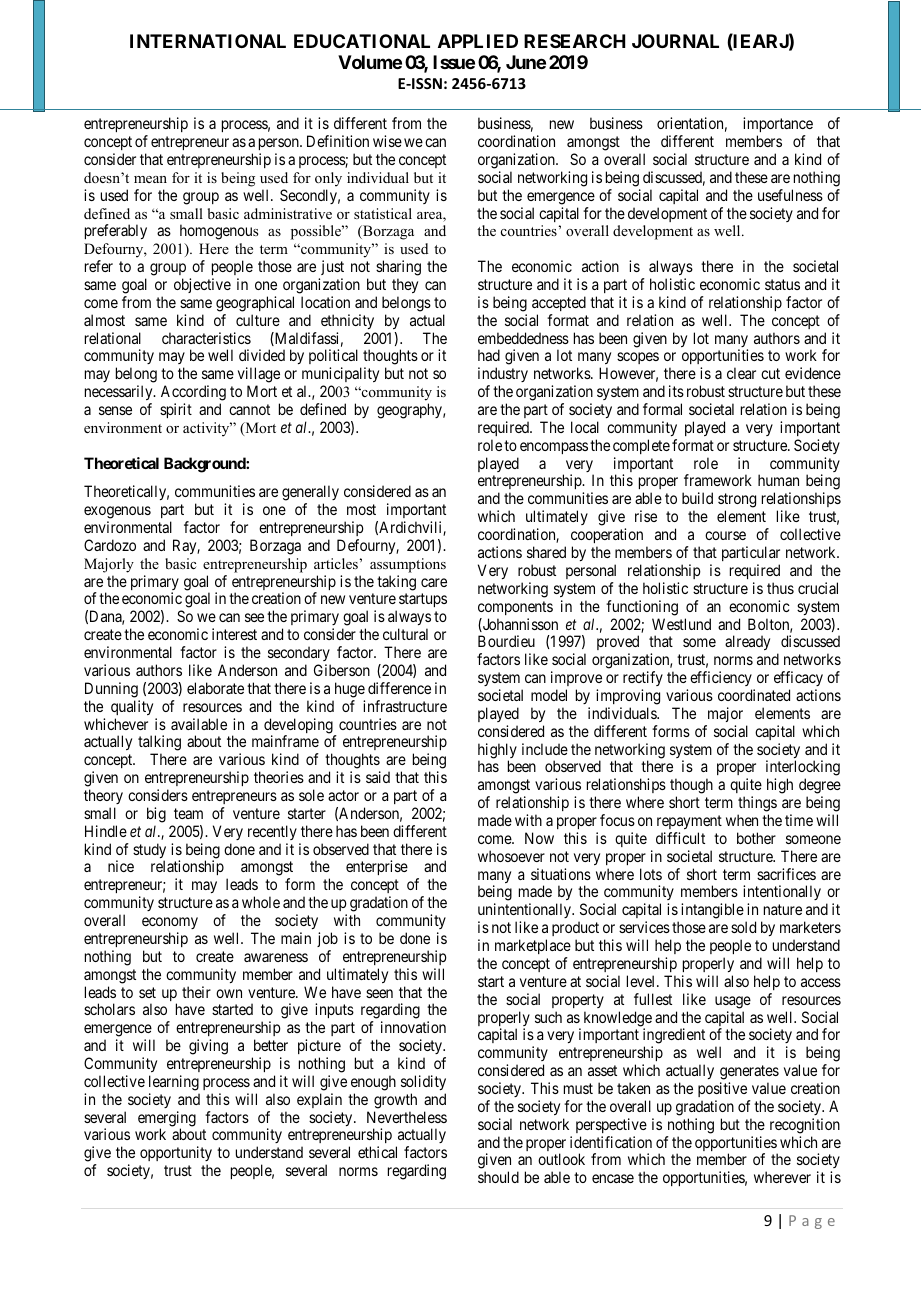 The height and width of the page is (1308, 924). Describe the element at coordinates (498, 1177) in the page. I see `should` at that location.
